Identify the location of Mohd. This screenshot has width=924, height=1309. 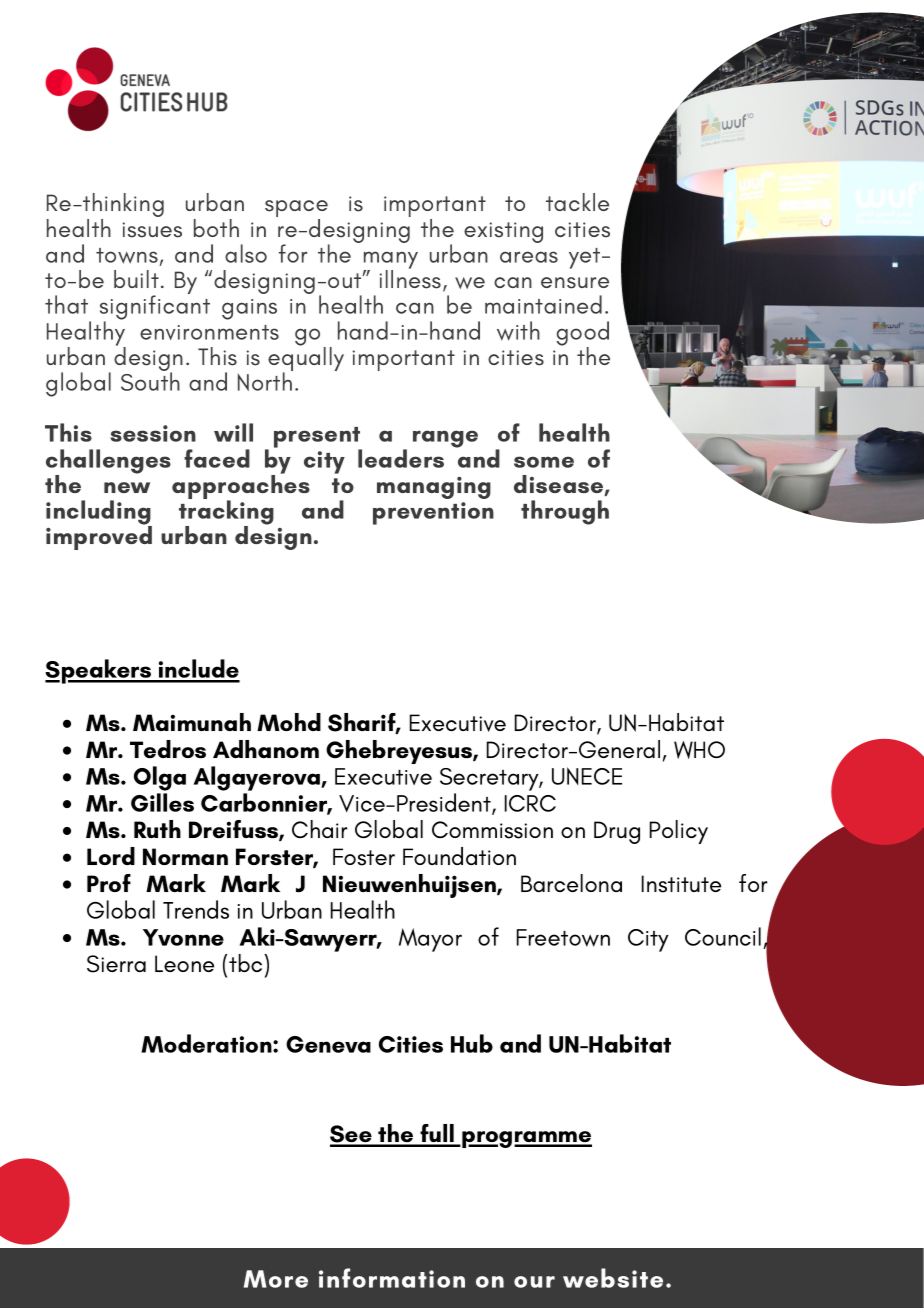
(289, 722).
